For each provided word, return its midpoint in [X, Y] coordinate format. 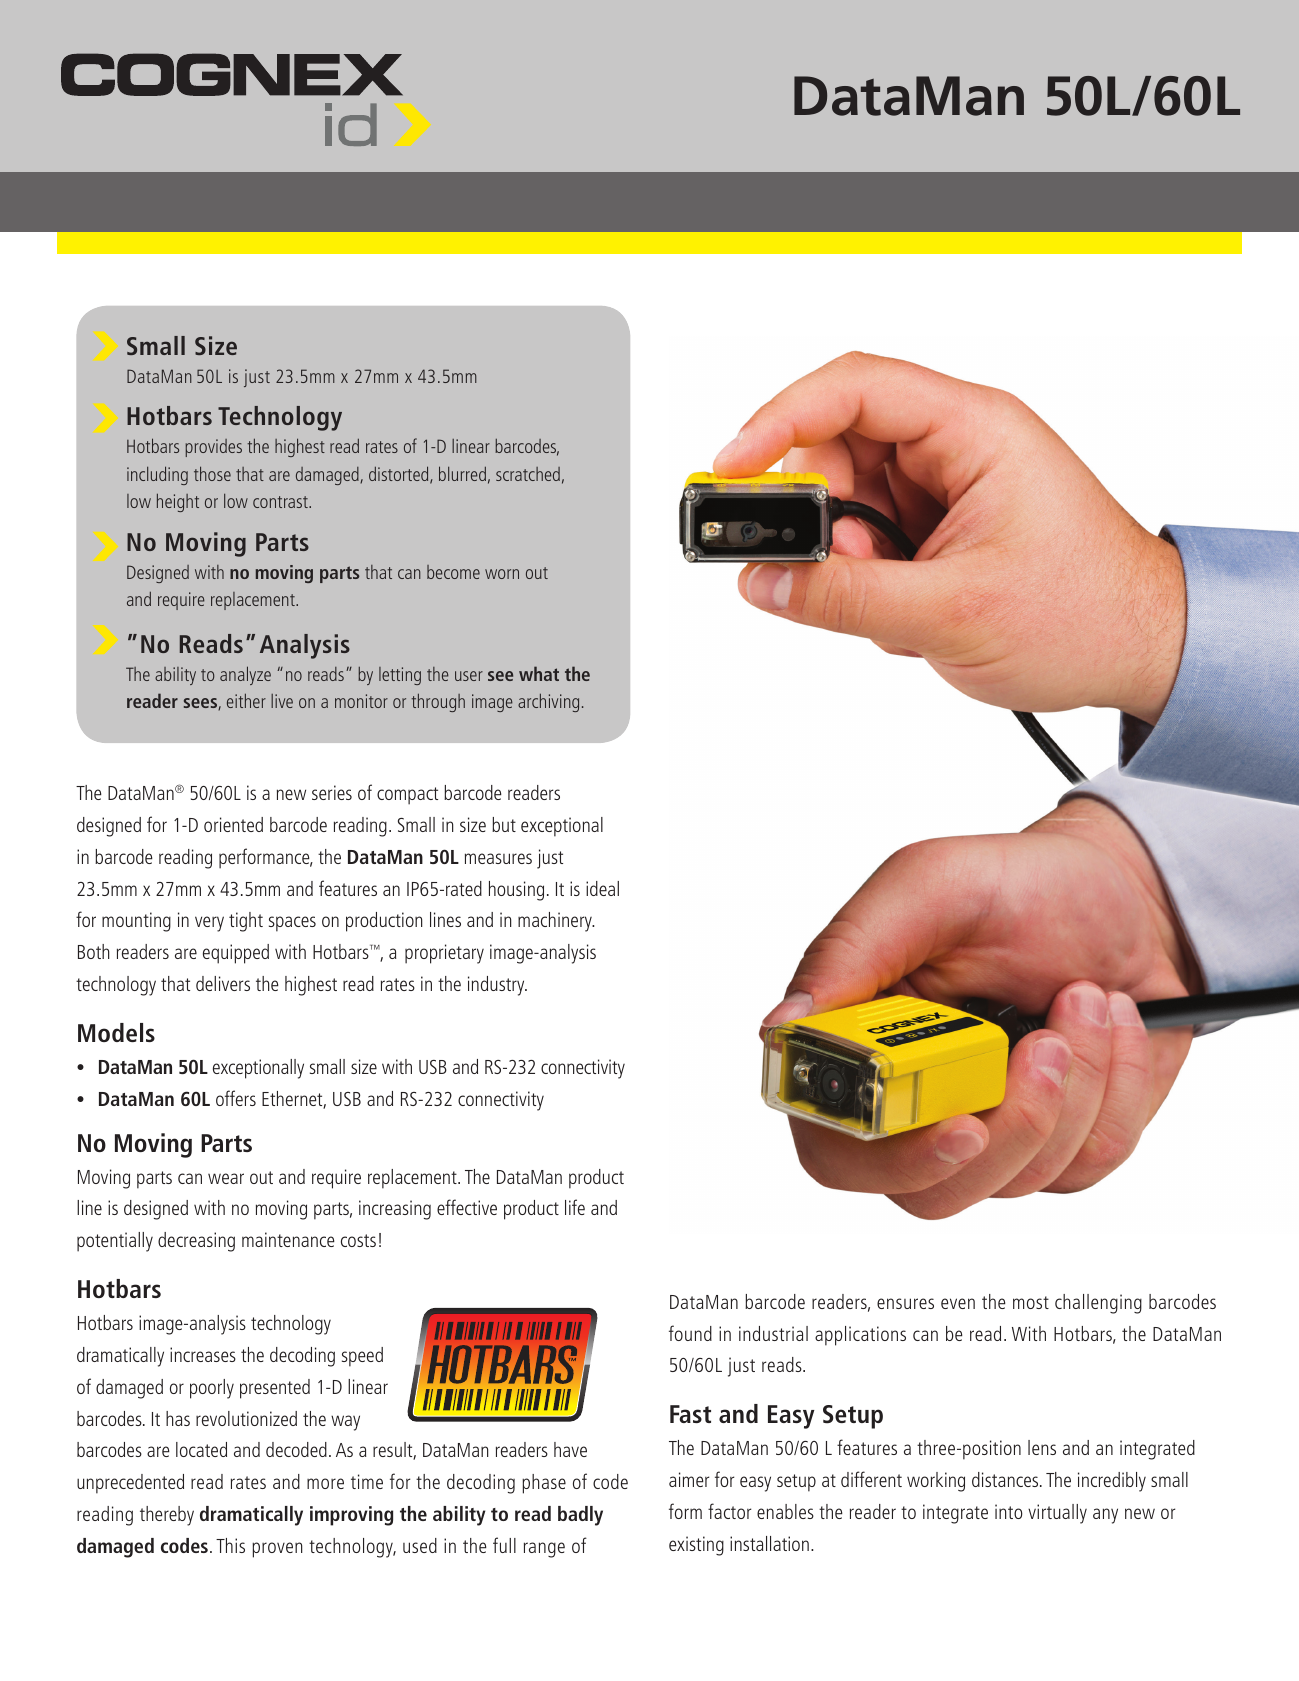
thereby [167, 1516]
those [212, 473]
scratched [528, 474]
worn [502, 574]
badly [580, 1516]
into [1009, 1511]
